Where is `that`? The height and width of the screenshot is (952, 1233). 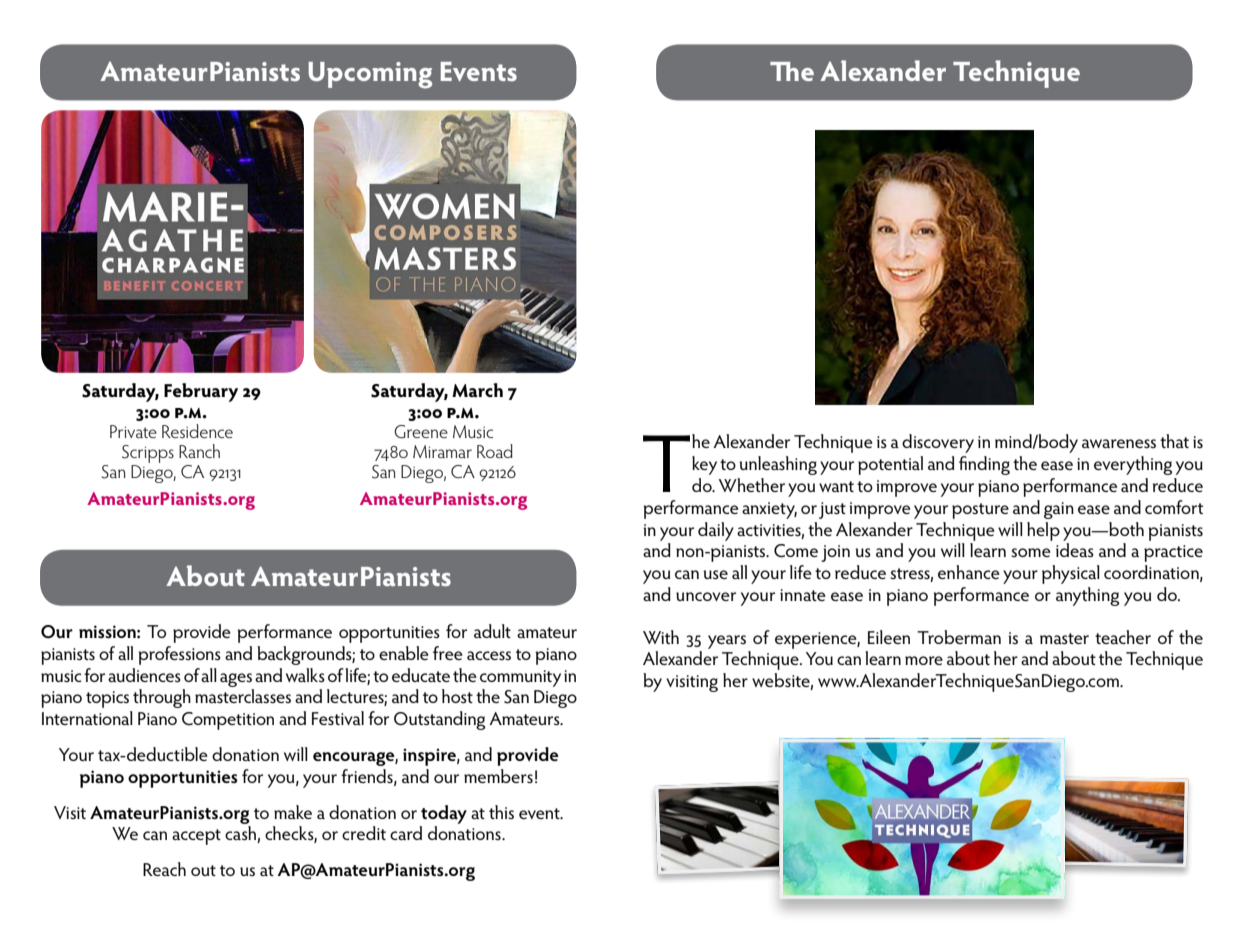
that is located at coordinates (1174, 441).
